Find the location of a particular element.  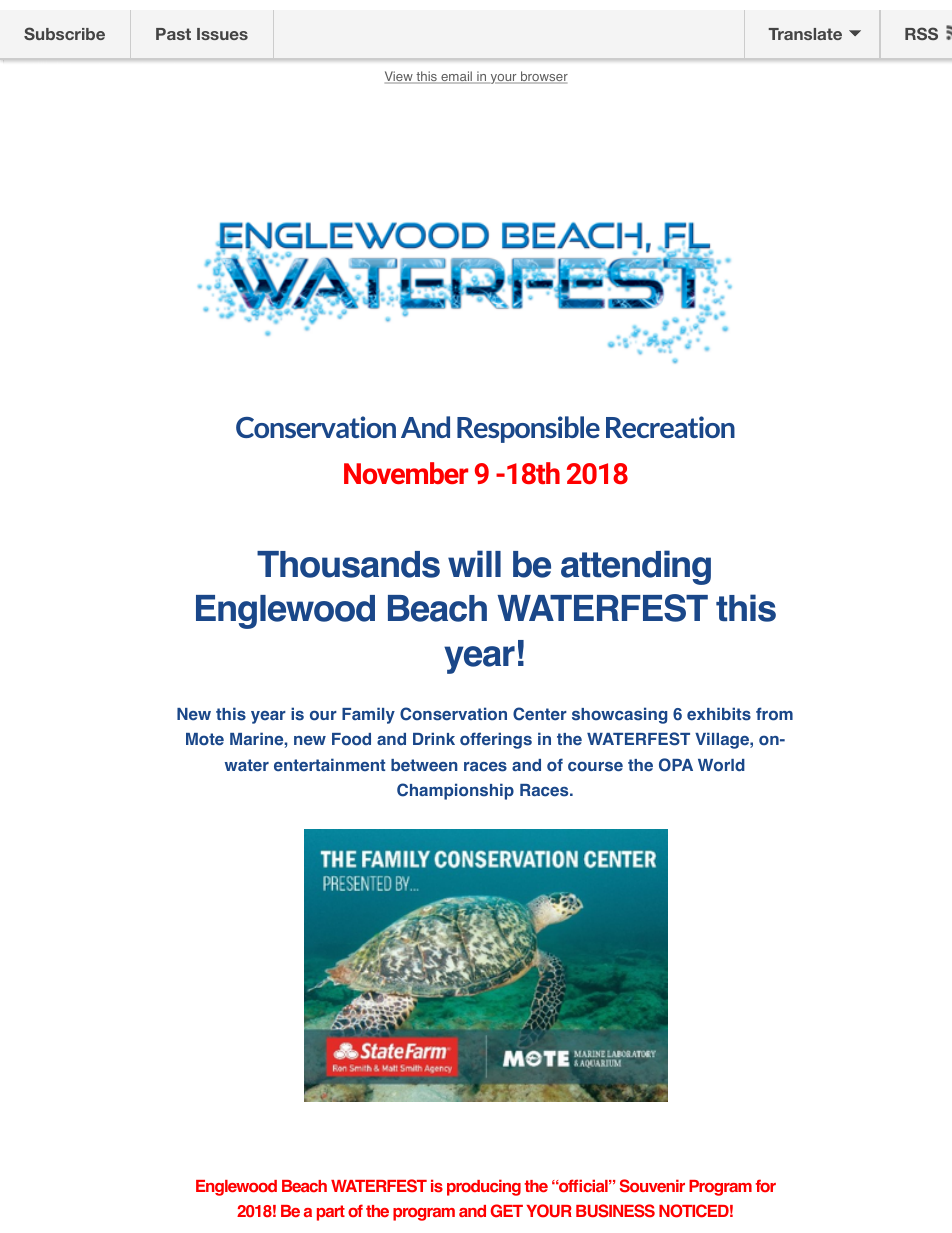

November is located at coordinates (406, 473).
